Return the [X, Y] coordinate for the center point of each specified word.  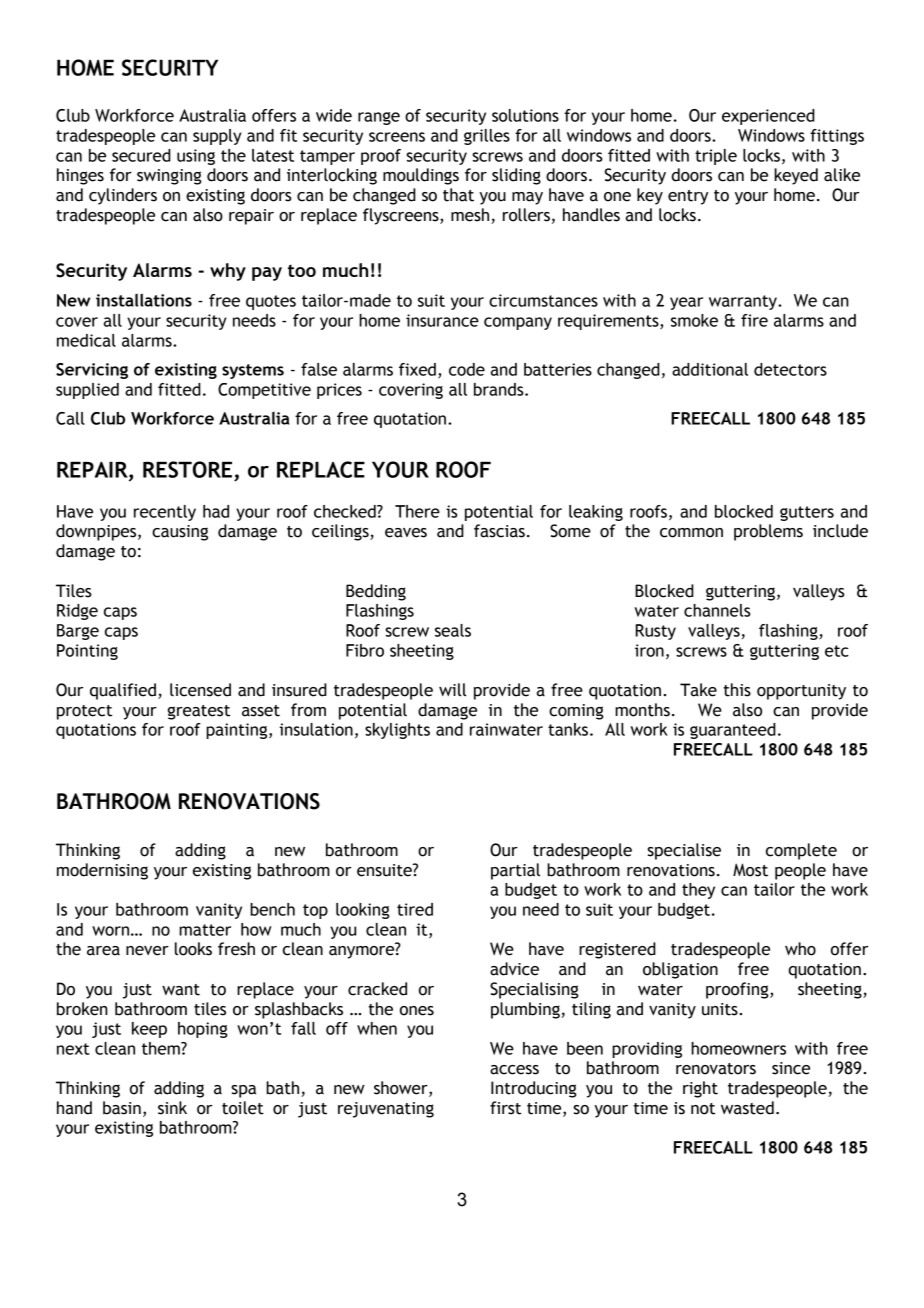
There [417, 511]
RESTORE [187, 469]
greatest [199, 712]
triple [716, 157]
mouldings [421, 176]
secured [141, 155]
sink [172, 1108]
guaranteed [733, 731]
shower [402, 1089]
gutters [807, 513]
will [452, 690]
